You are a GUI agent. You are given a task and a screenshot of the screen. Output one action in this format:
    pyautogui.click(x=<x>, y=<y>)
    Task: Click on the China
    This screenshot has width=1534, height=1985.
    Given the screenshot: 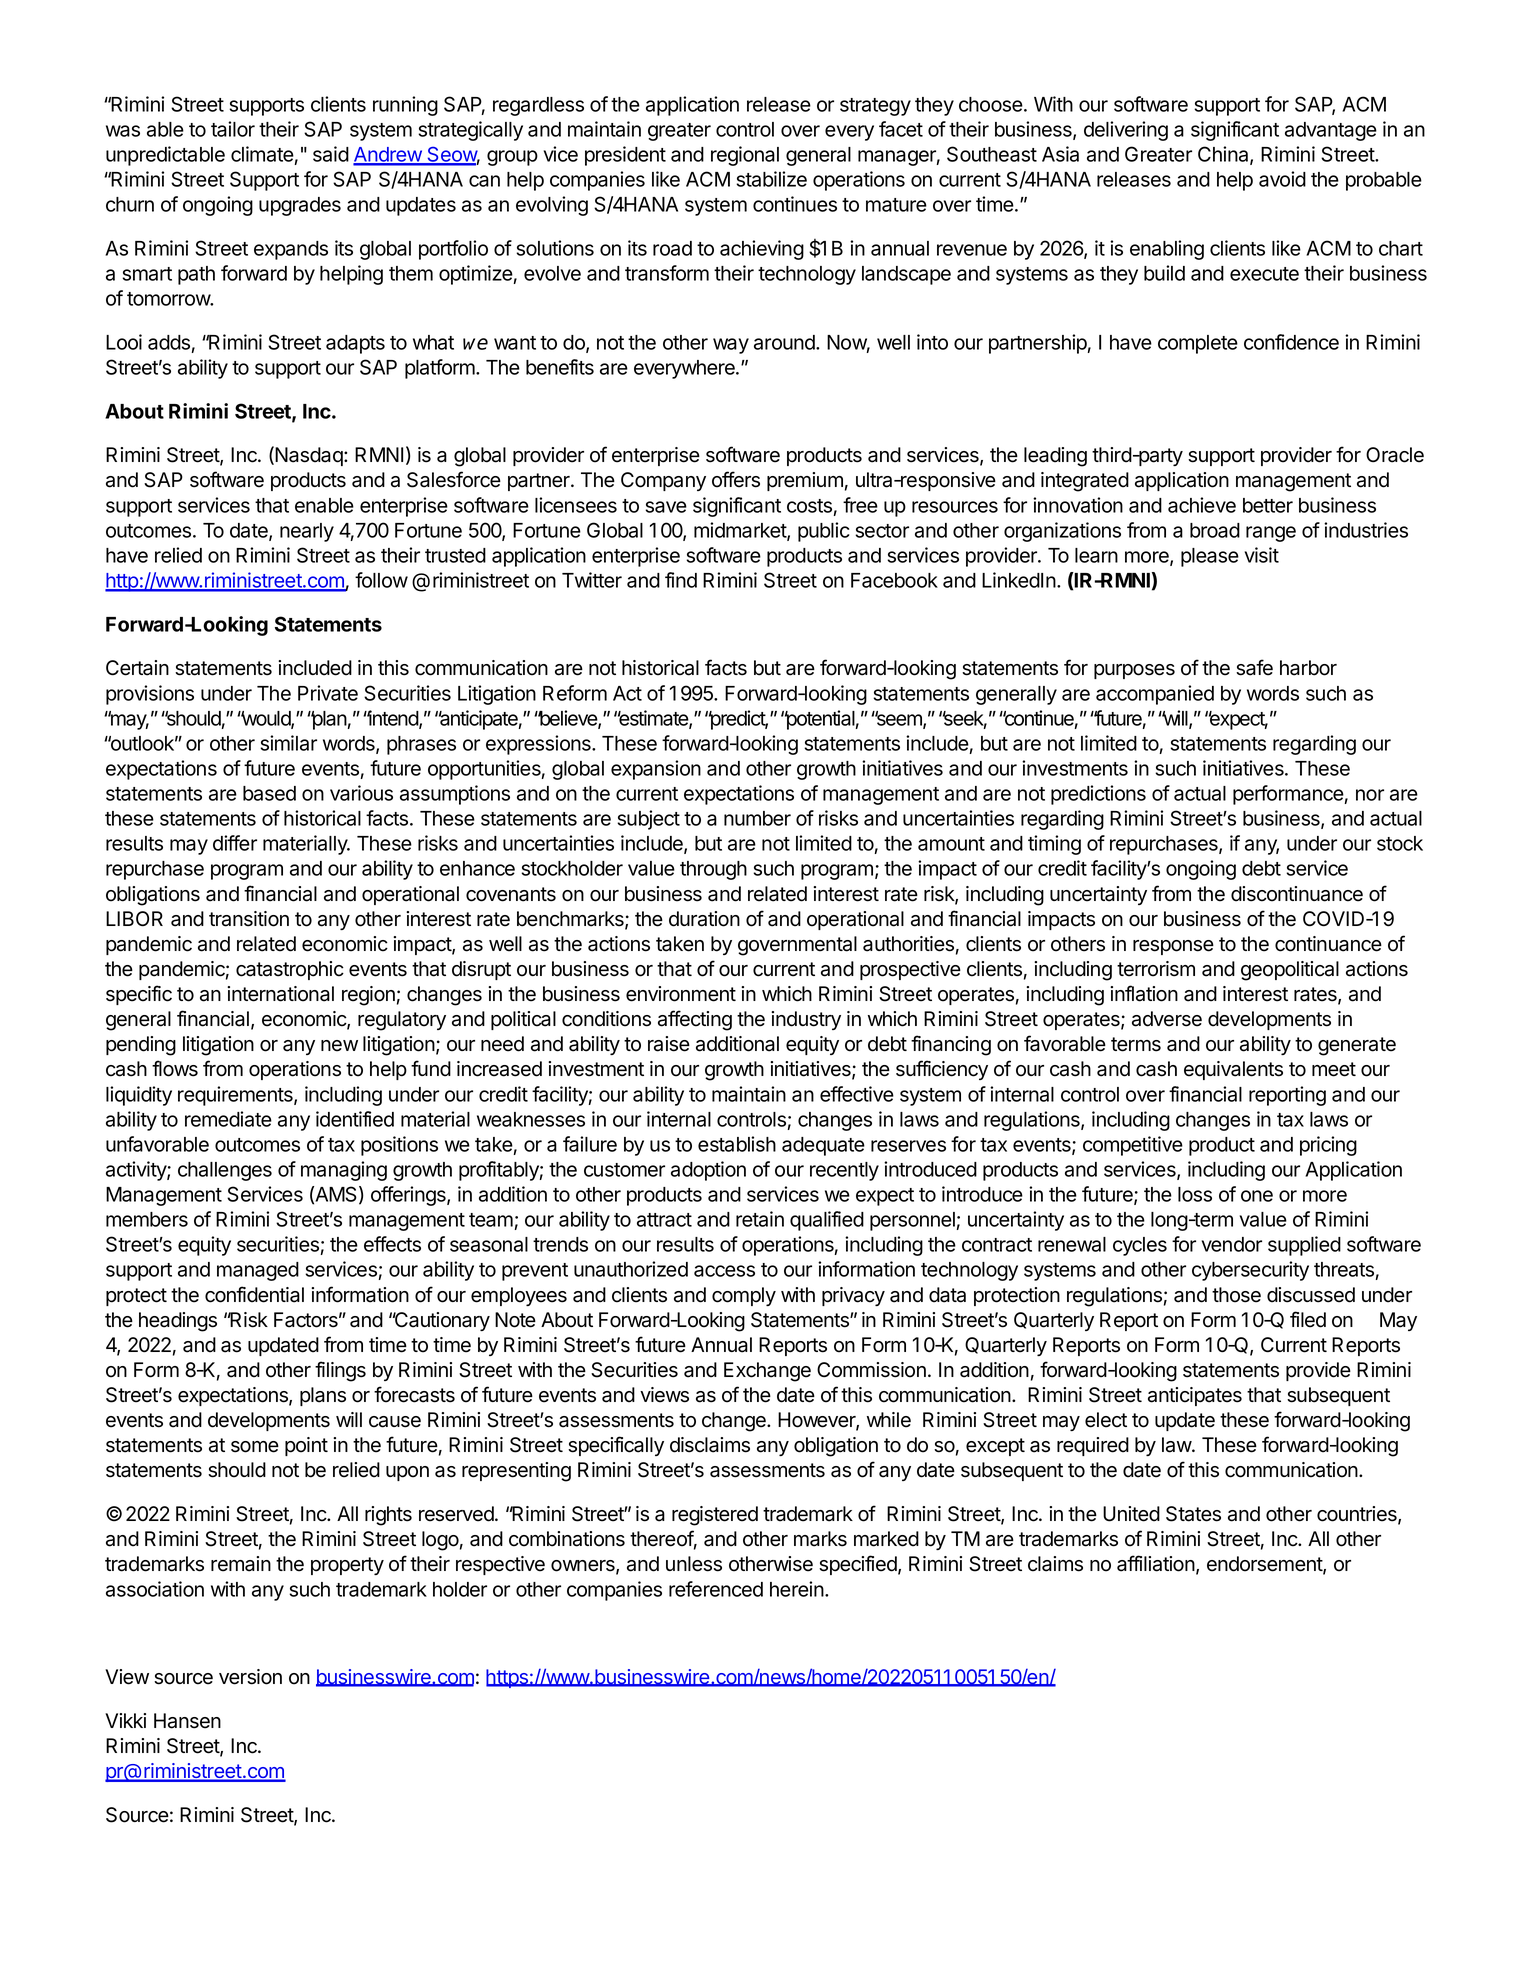 What is the action you would take?
    pyautogui.click(x=1224, y=155)
